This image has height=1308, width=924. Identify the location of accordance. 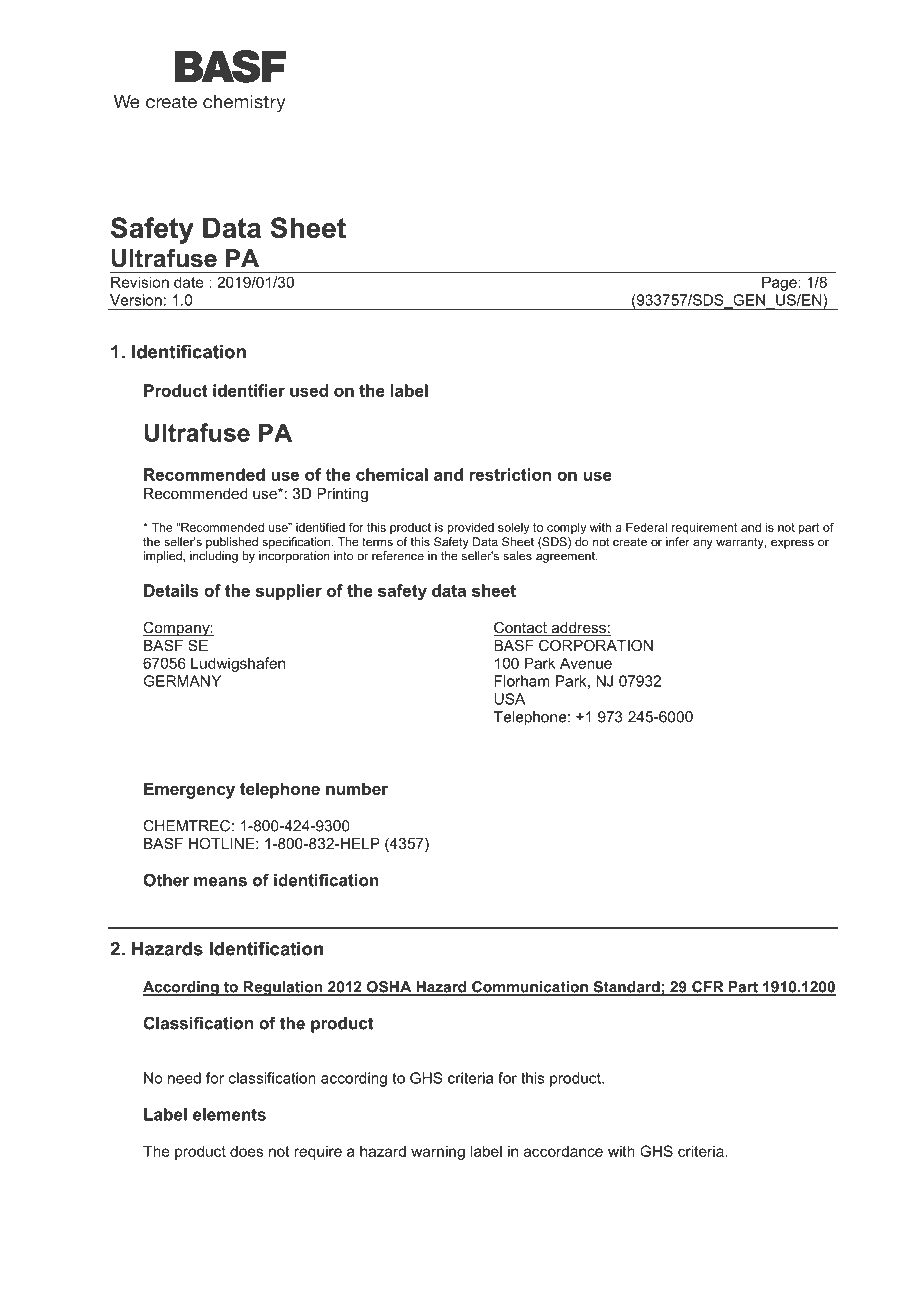
(563, 1151).
